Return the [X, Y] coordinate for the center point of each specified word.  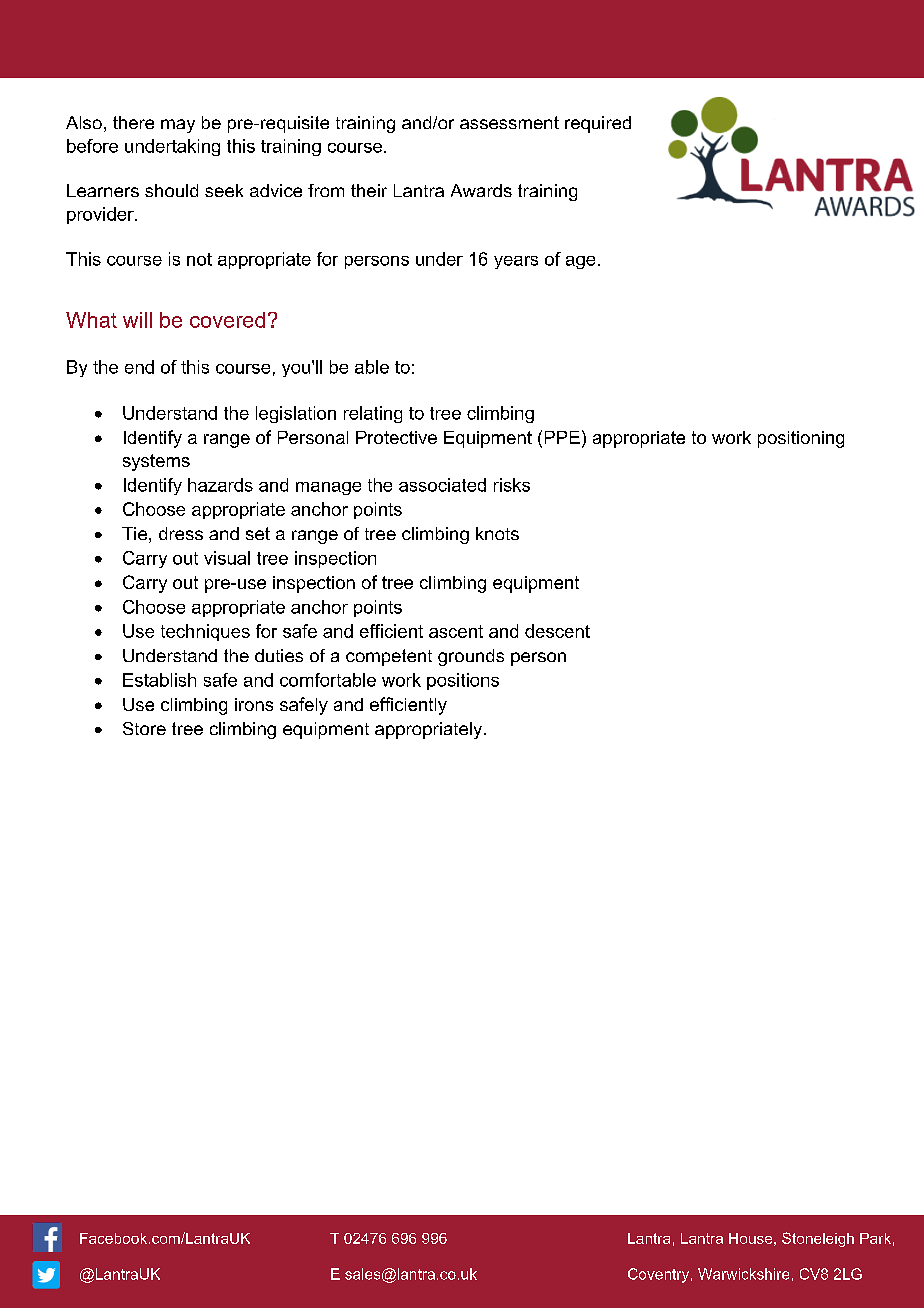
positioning [801, 439]
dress [181, 533]
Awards [481, 190]
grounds [471, 657]
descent [557, 631]
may [178, 126]
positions [463, 681]
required [598, 124]
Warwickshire [743, 1274]
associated [442, 485]
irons [254, 704]
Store [144, 728]
